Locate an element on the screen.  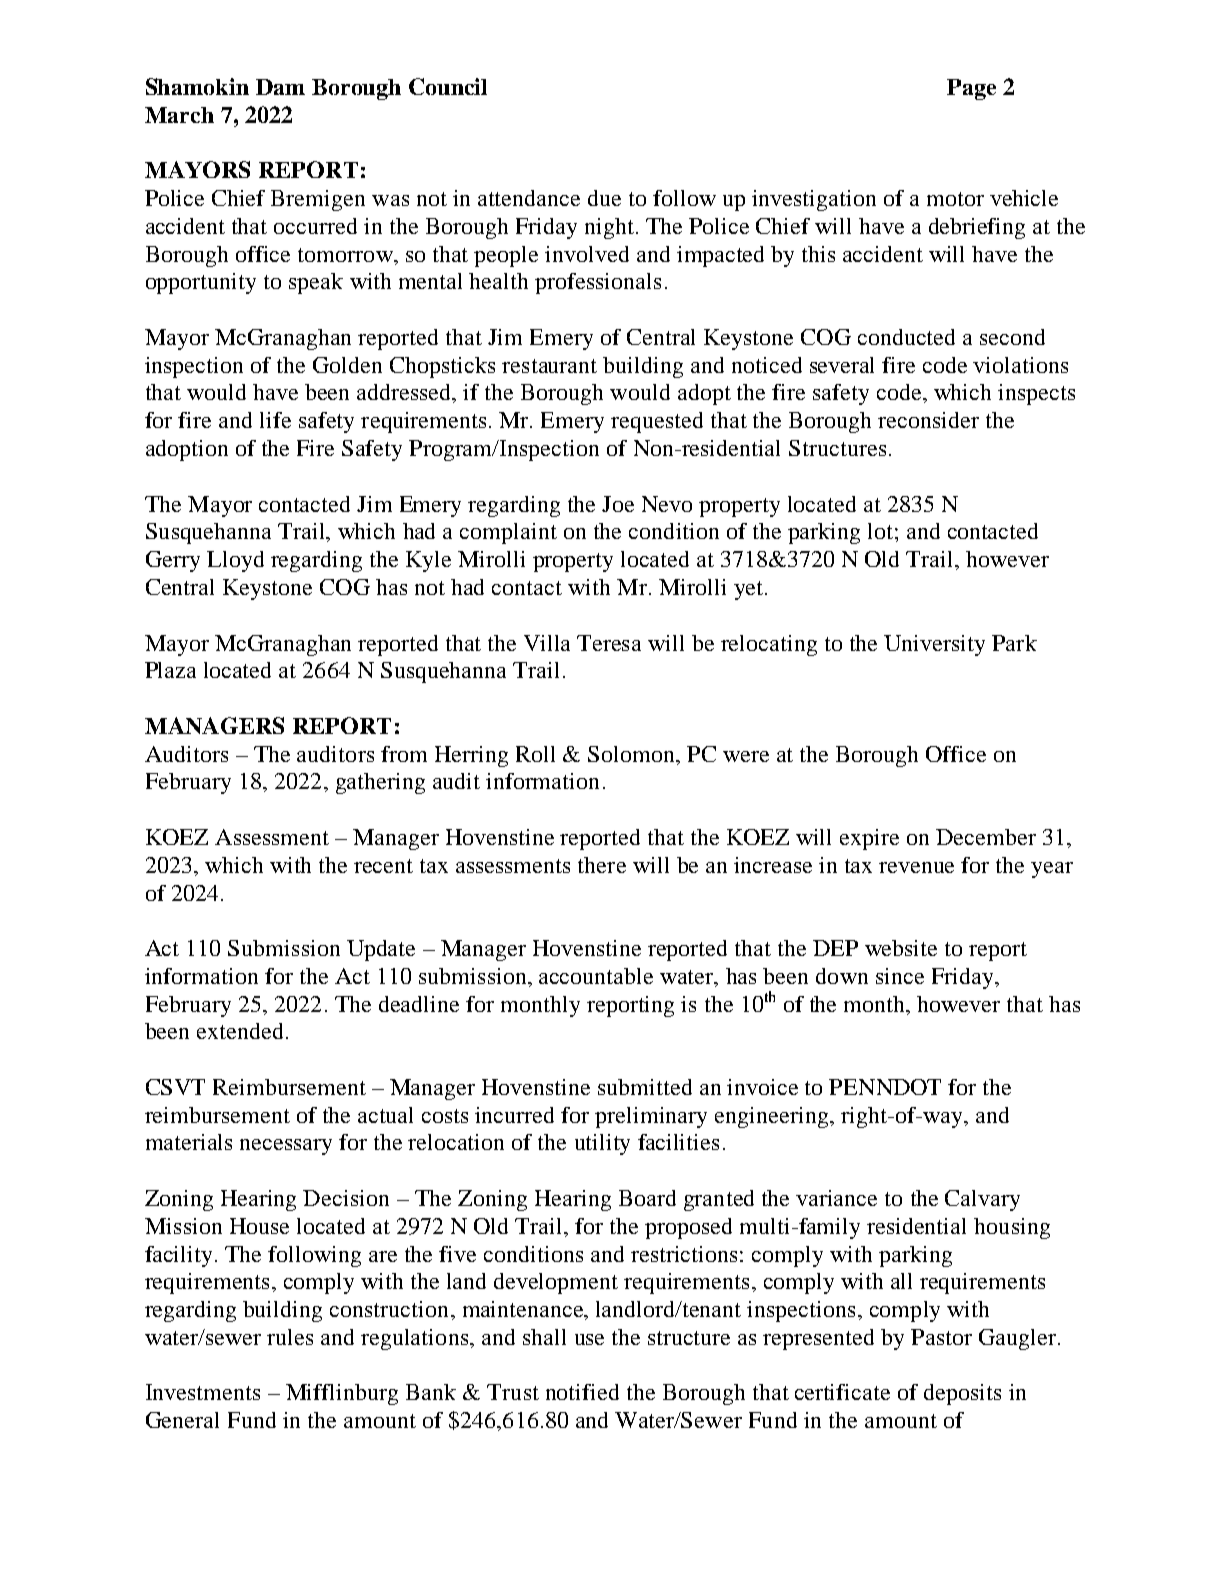
due is located at coordinates (604, 198).
